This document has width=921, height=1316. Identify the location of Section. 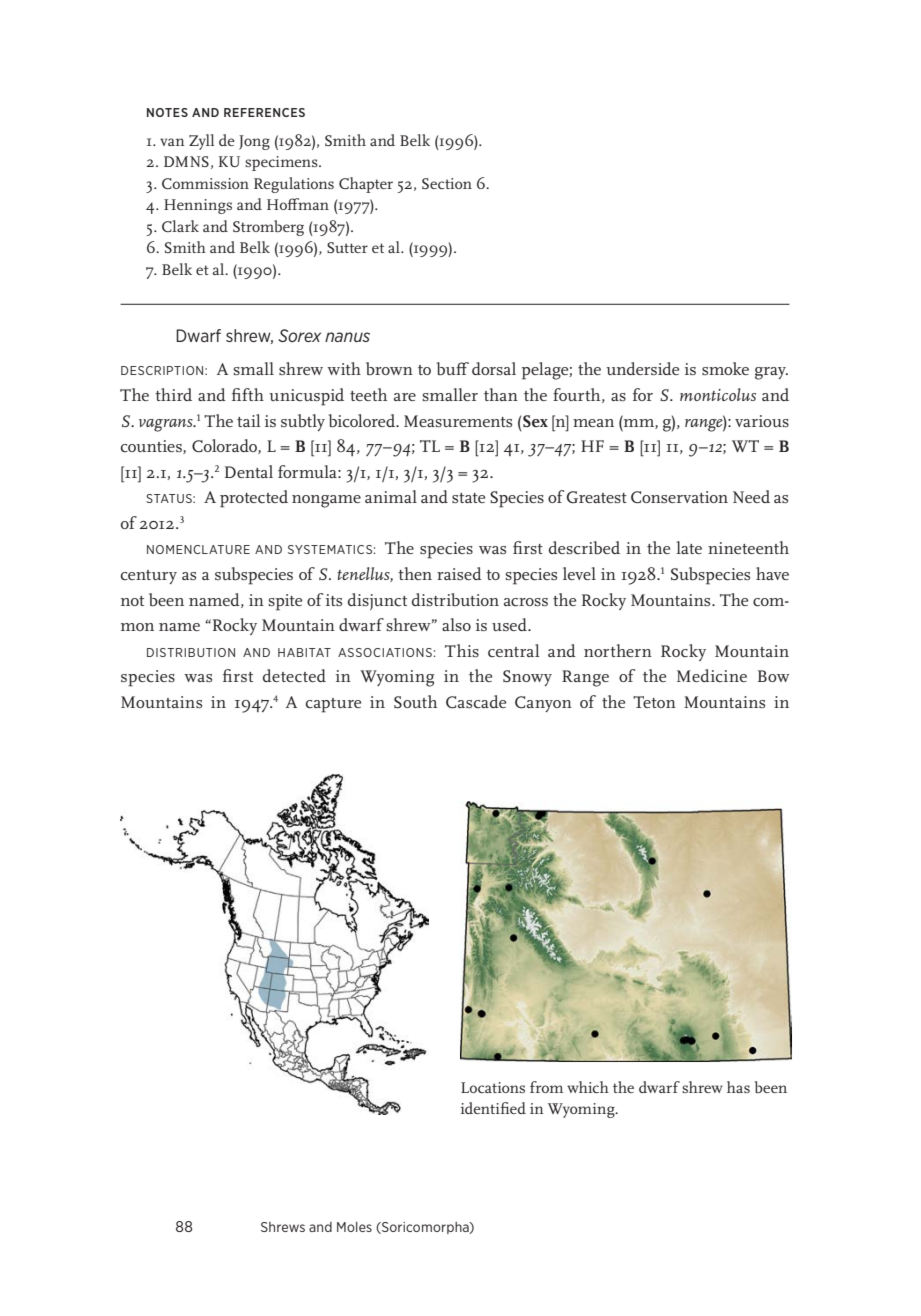
(447, 183).
